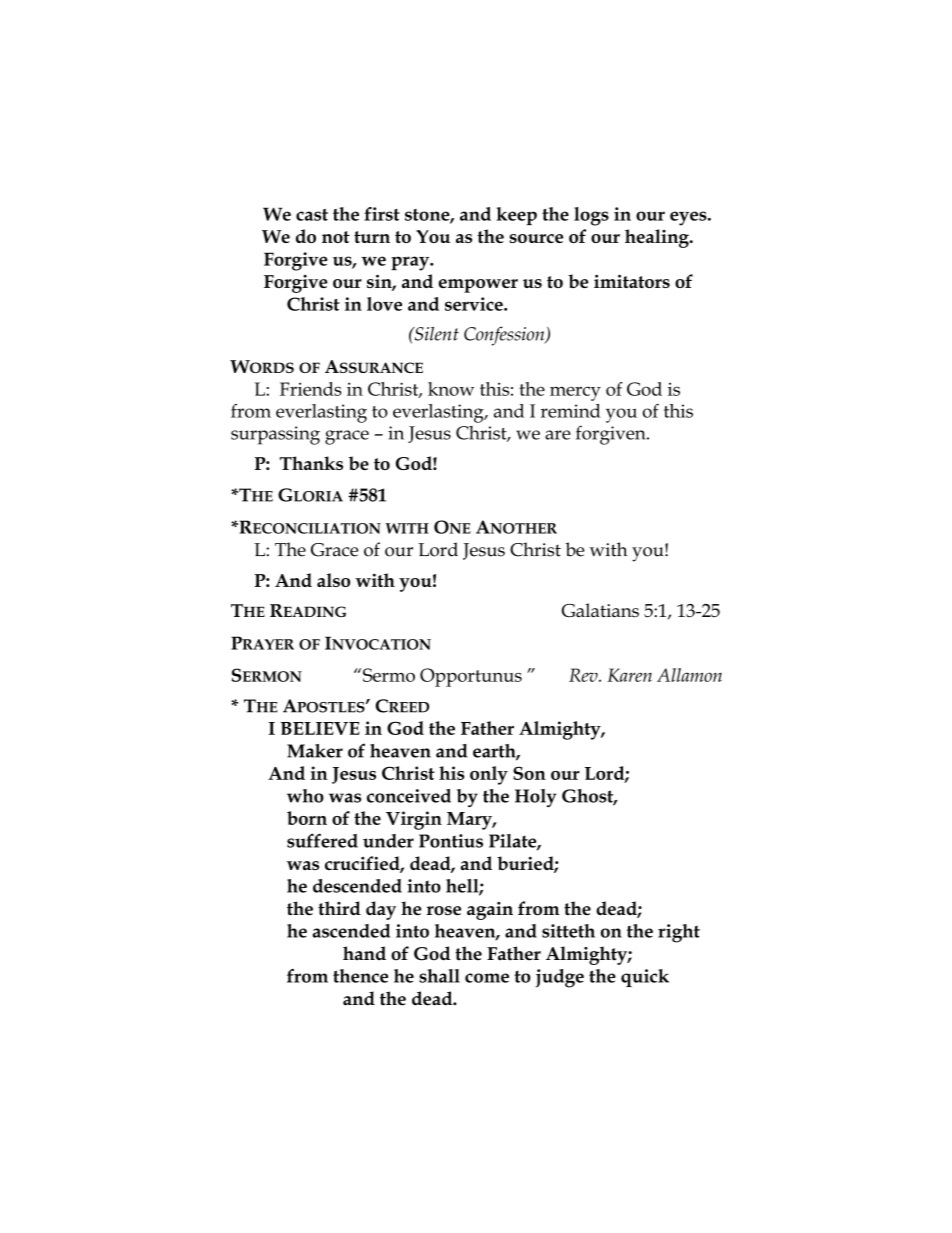 The height and width of the document is (1233, 952). What do you see at coordinates (333, 580) in the document?
I see `also` at bounding box center [333, 580].
